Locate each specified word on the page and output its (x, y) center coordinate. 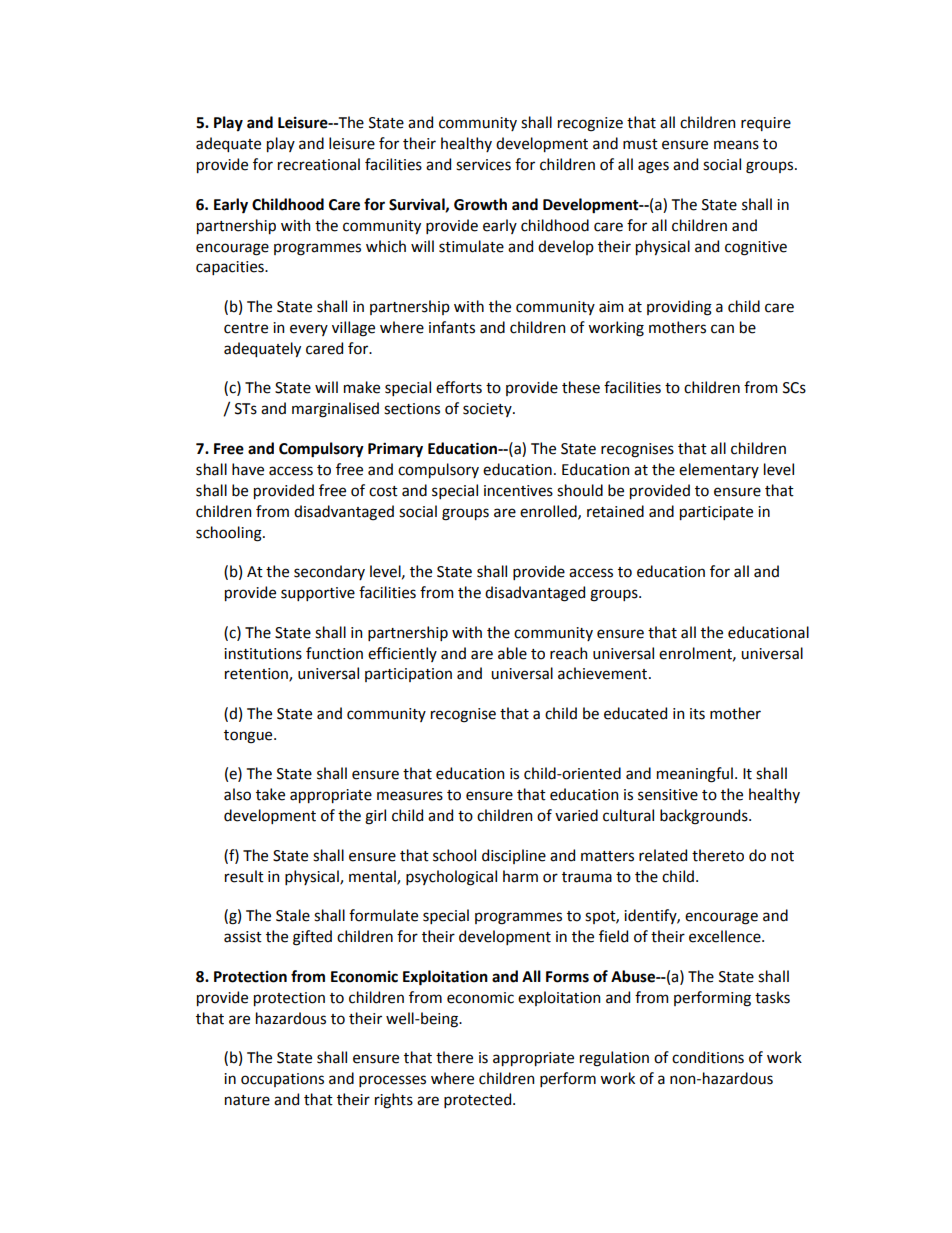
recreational (319, 164)
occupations (282, 1080)
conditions (708, 1057)
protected (479, 1100)
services (483, 165)
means (736, 145)
